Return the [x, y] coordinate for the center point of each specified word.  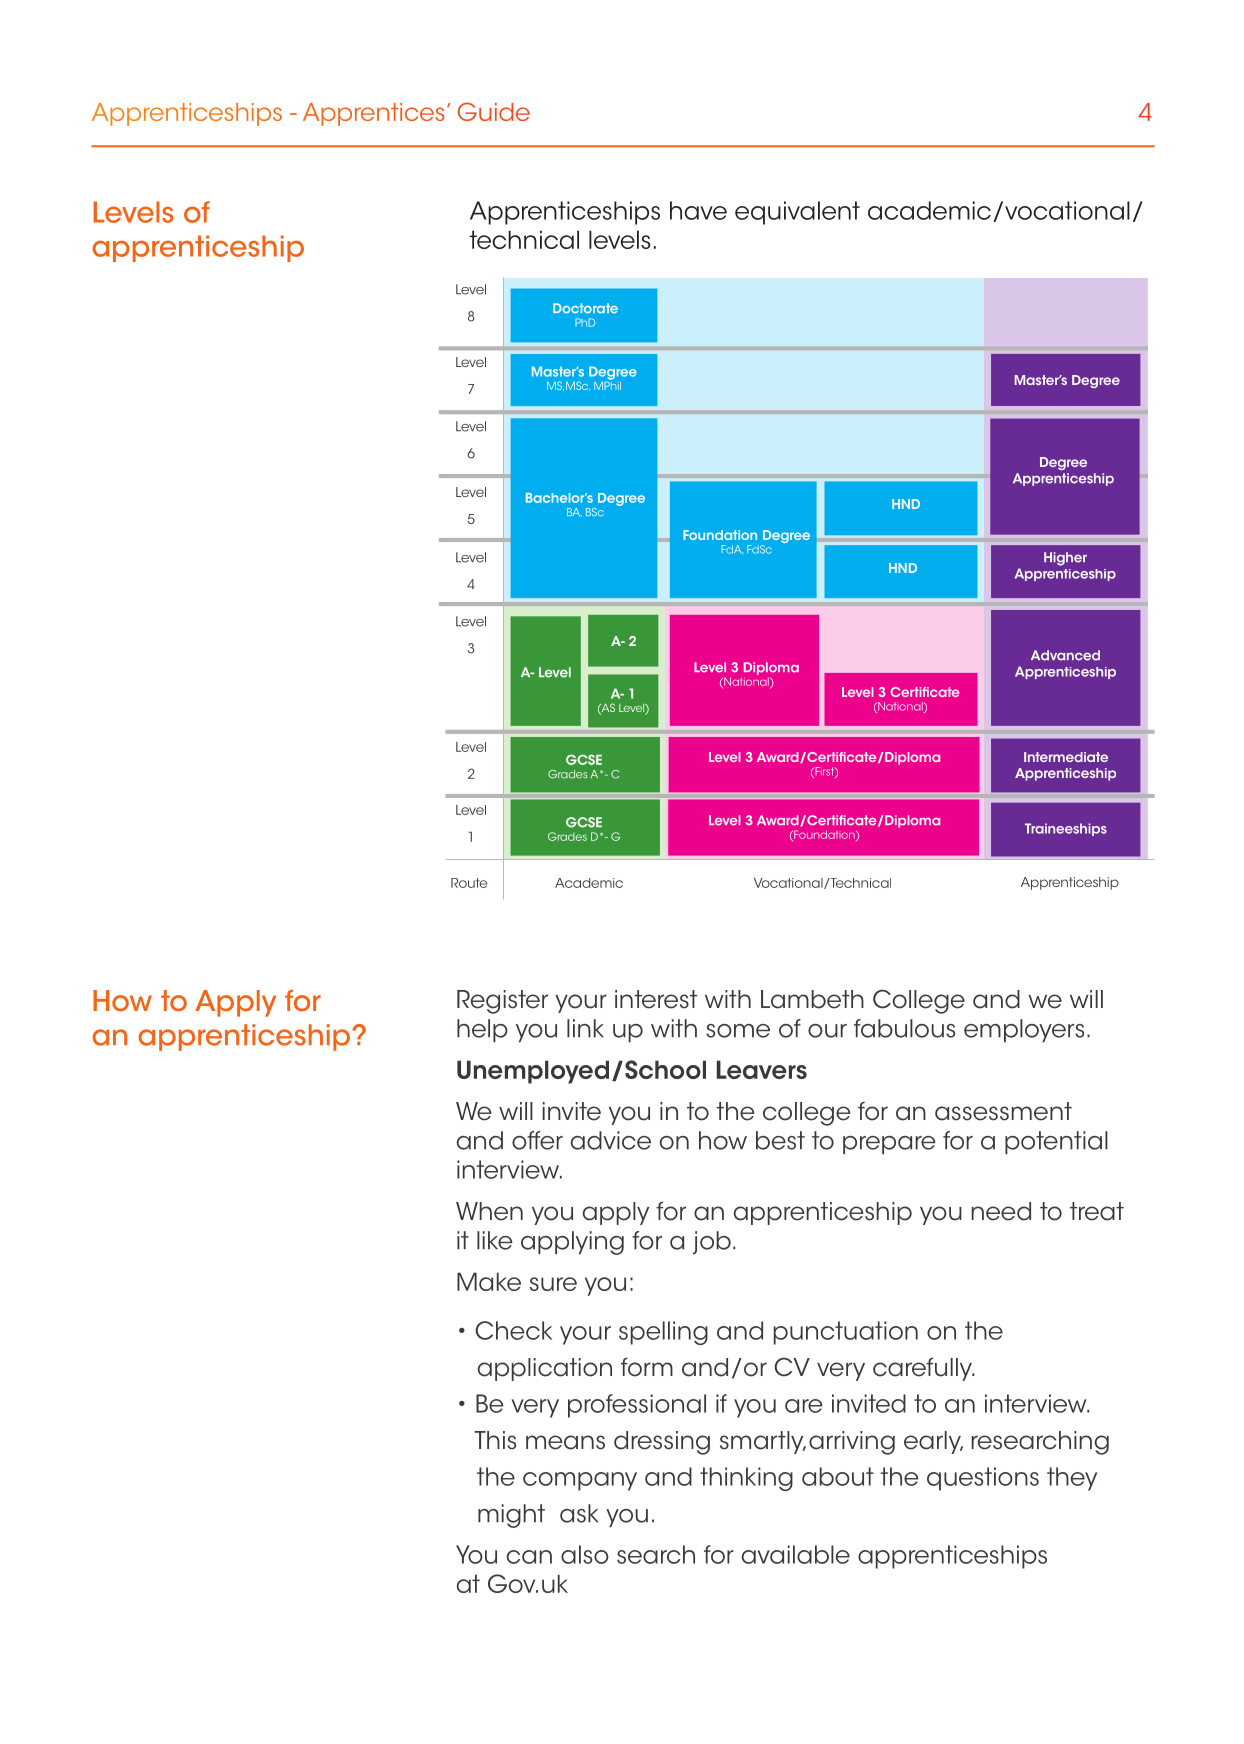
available [796, 1554]
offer [537, 1140]
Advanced [1065, 655]
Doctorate [585, 308]
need [1001, 1211]
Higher [1065, 559]
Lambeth [812, 999]
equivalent [797, 213]
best [780, 1140]
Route [469, 883]
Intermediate [1066, 757]
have [698, 210]
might [511, 1516]
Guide [494, 111]
